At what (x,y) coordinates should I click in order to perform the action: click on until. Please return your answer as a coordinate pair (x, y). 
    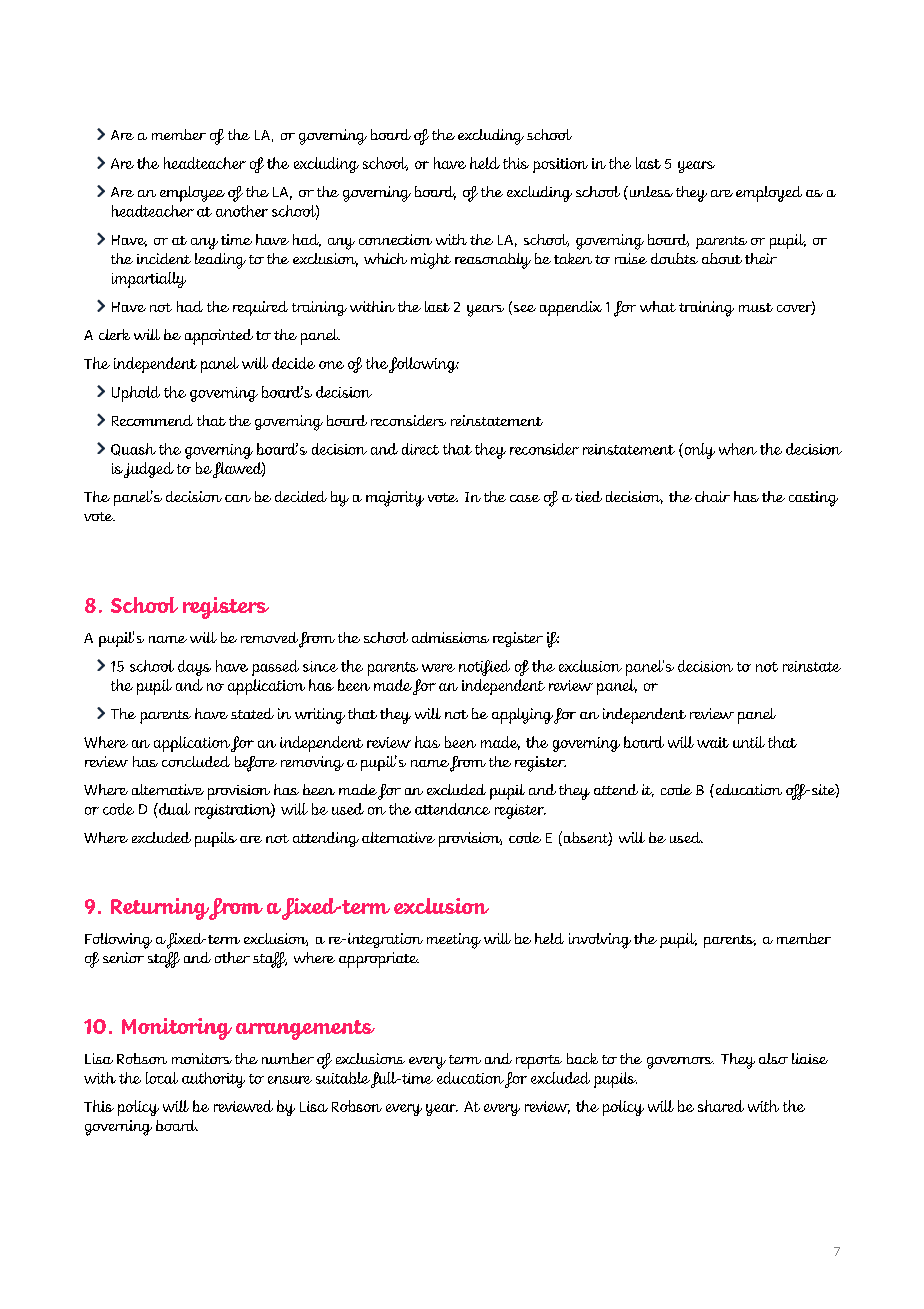
    Looking at the image, I should click on (749, 742).
